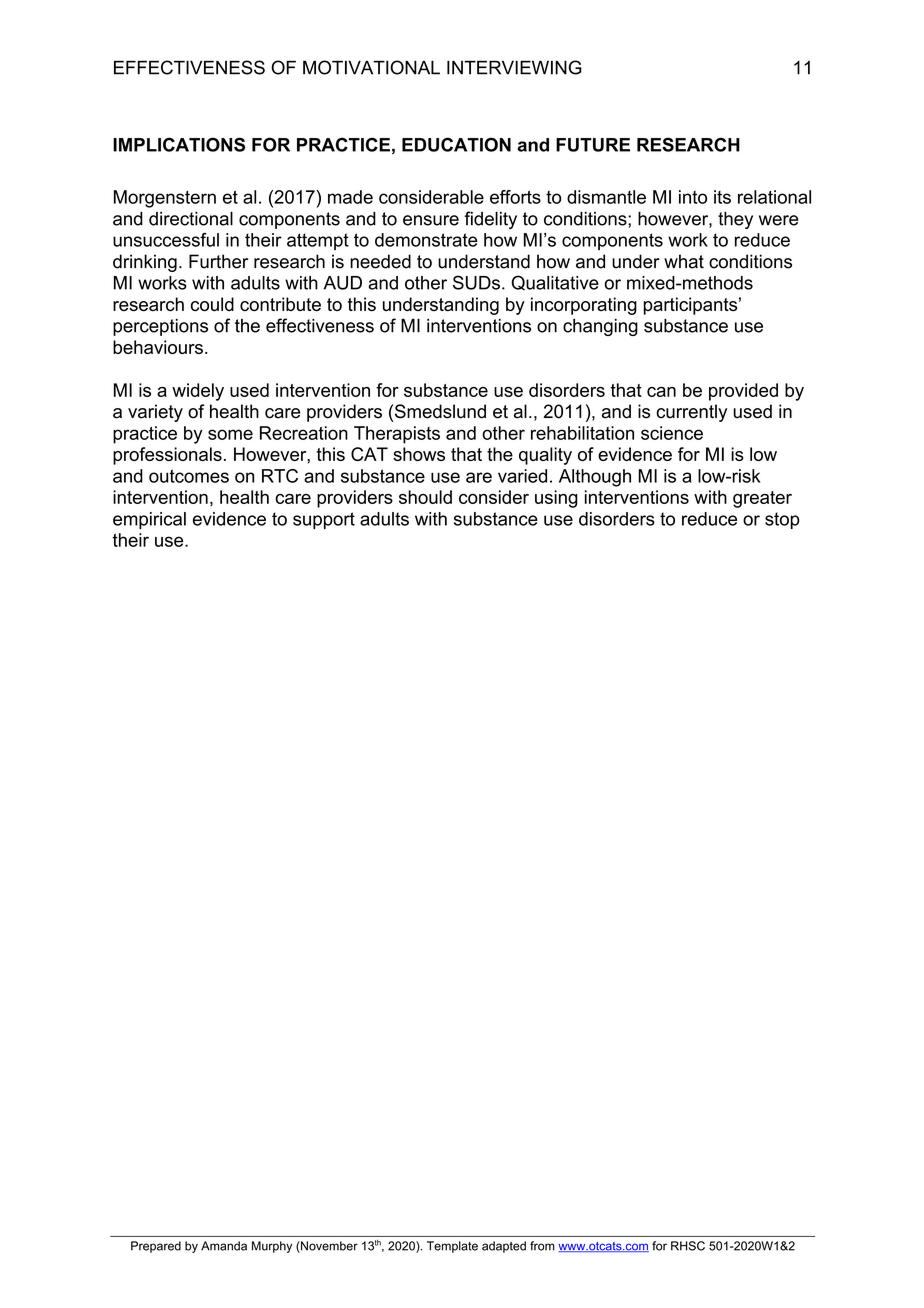 The image size is (924, 1308). Describe the element at coordinates (179, 144) in the screenshot. I see `IMPLICATIONS` at that location.
